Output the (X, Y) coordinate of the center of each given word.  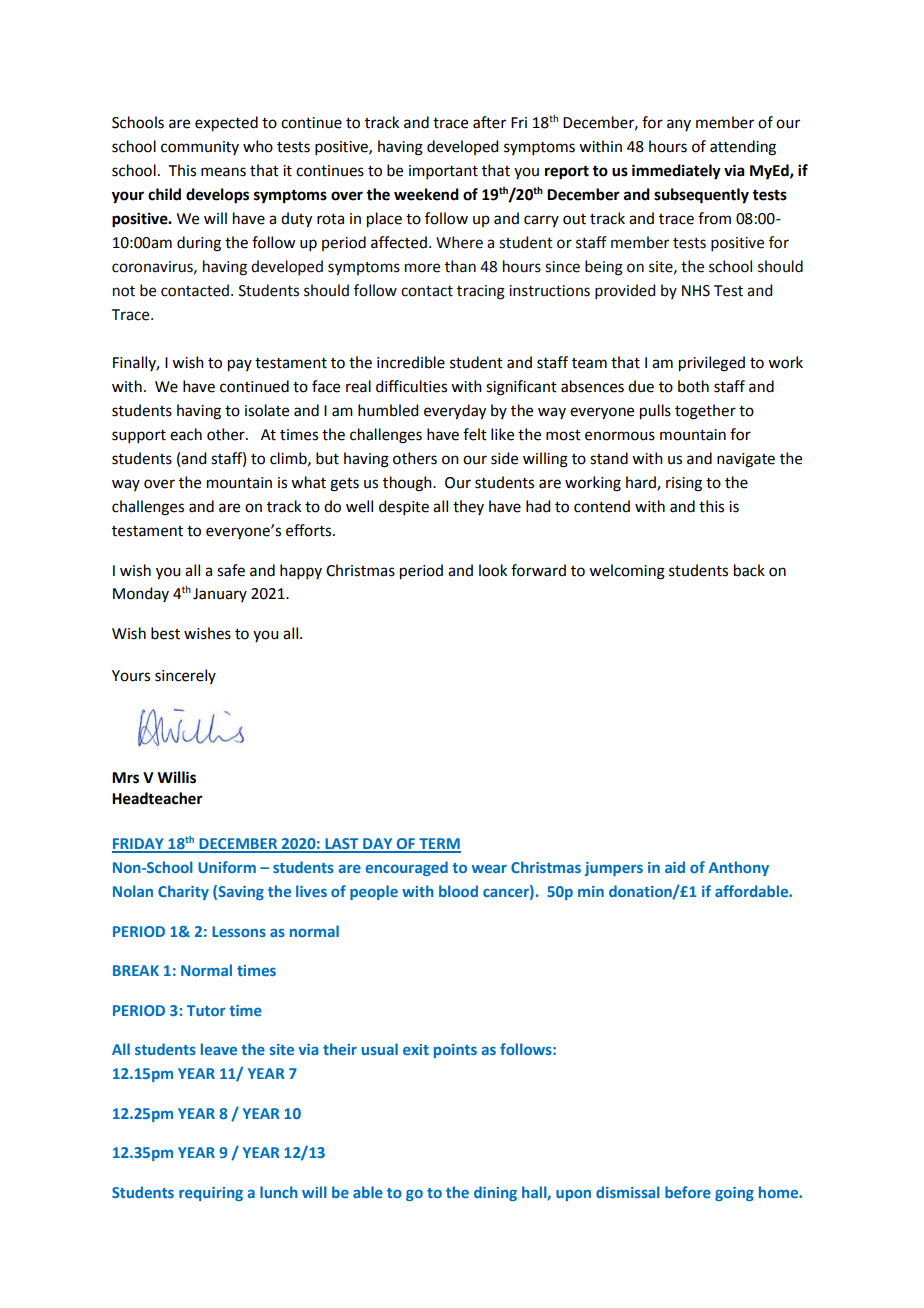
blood (458, 891)
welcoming (627, 572)
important (443, 172)
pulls (655, 412)
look (493, 570)
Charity (183, 892)
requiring (211, 1194)
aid (675, 867)
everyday (455, 412)
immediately (676, 172)
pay (240, 365)
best (165, 633)
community (200, 148)
